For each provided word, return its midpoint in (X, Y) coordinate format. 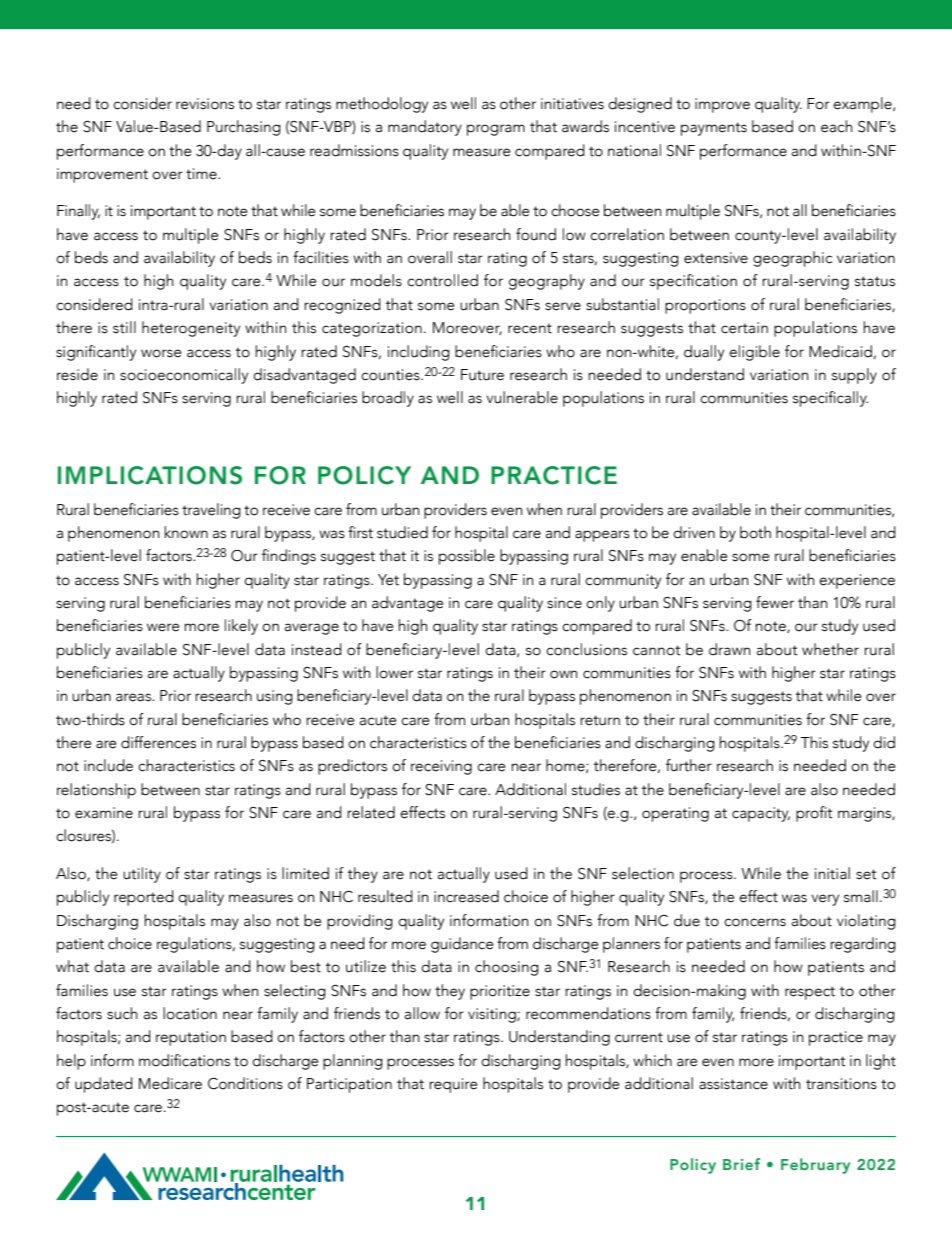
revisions (205, 104)
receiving (441, 767)
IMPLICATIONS (150, 475)
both (755, 532)
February (815, 1166)
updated (104, 1085)
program (496, 130)
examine (104, 813)
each (837, 126)
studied (402, 532)
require (453, 1085)
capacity (761, 814)
